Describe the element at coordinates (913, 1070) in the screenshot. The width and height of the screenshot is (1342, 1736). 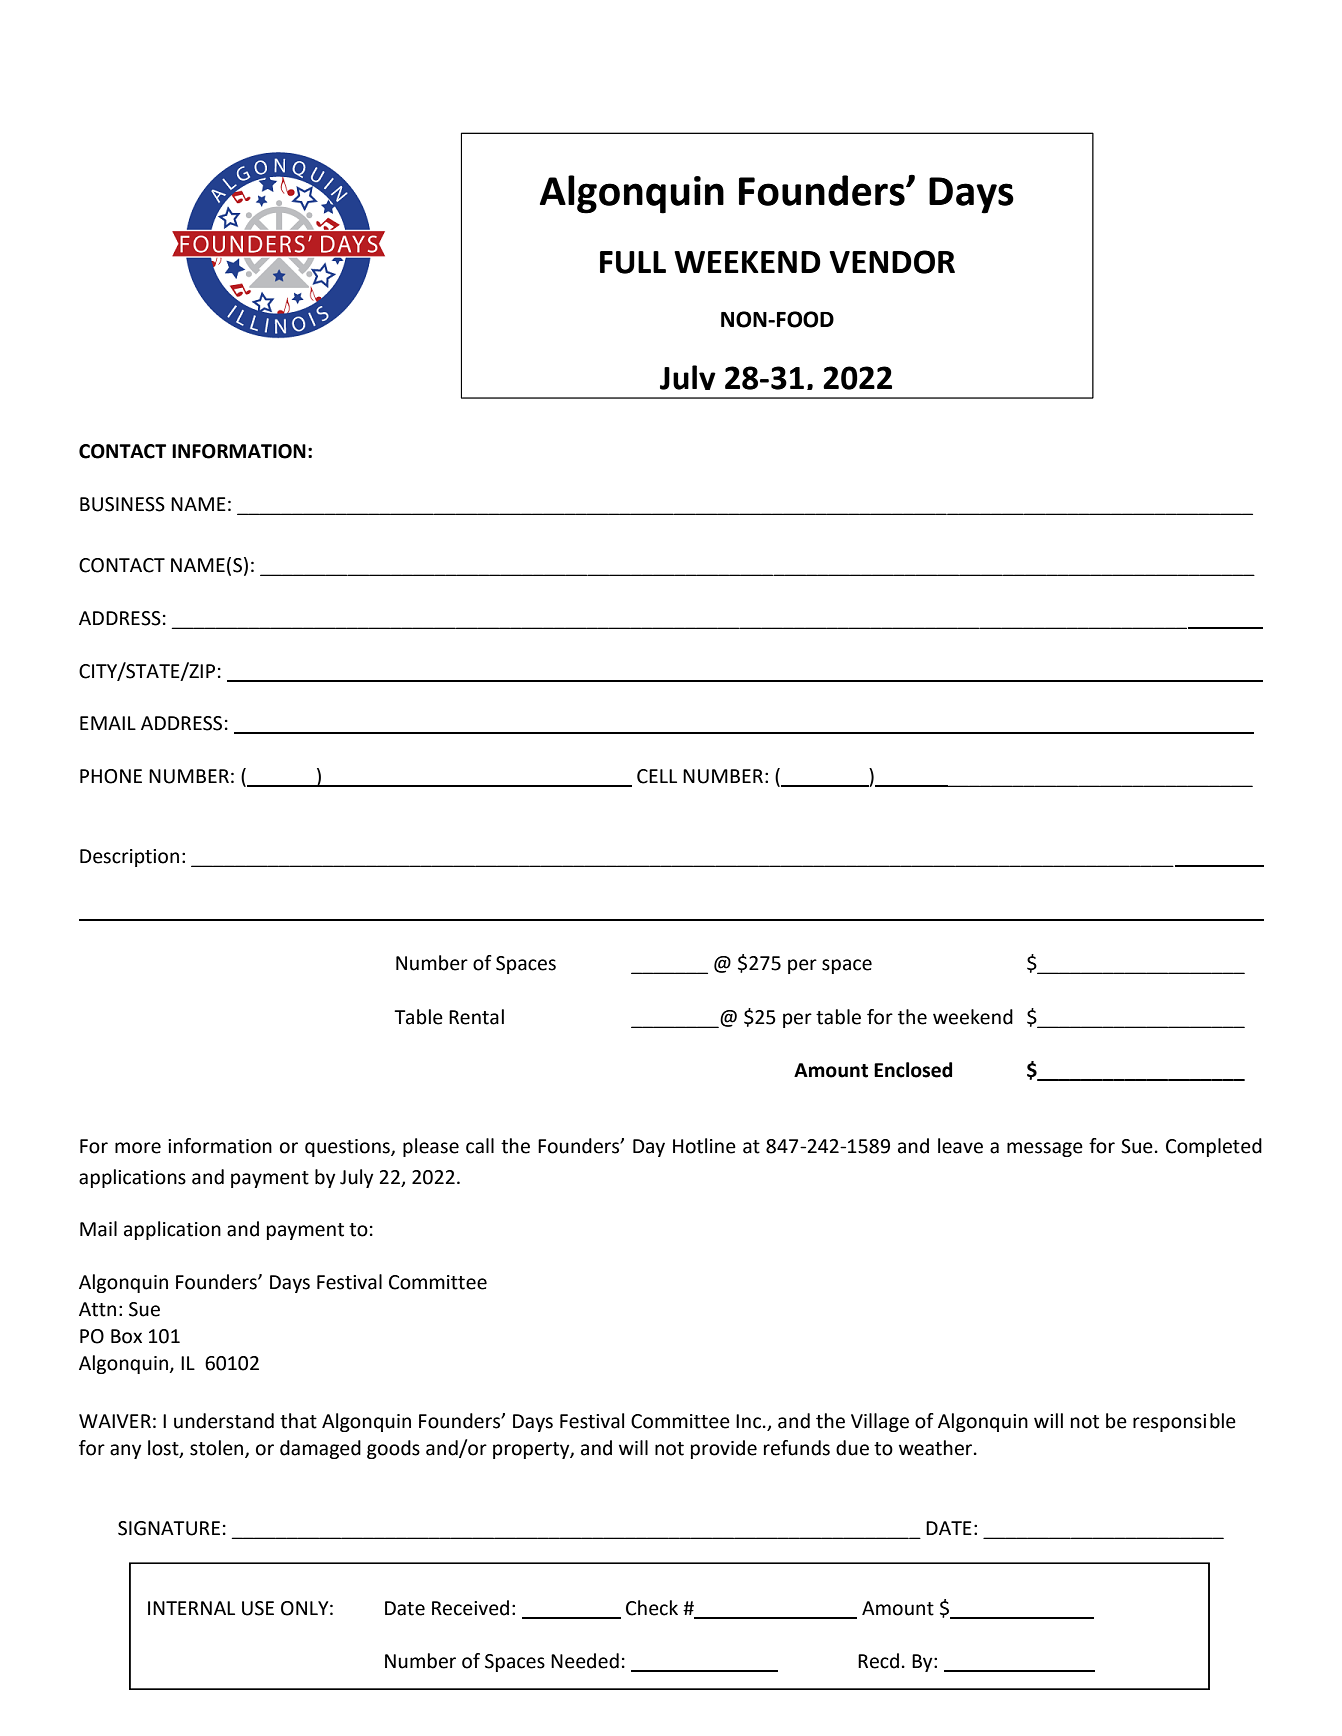
I see `Enclosed` at that location.
